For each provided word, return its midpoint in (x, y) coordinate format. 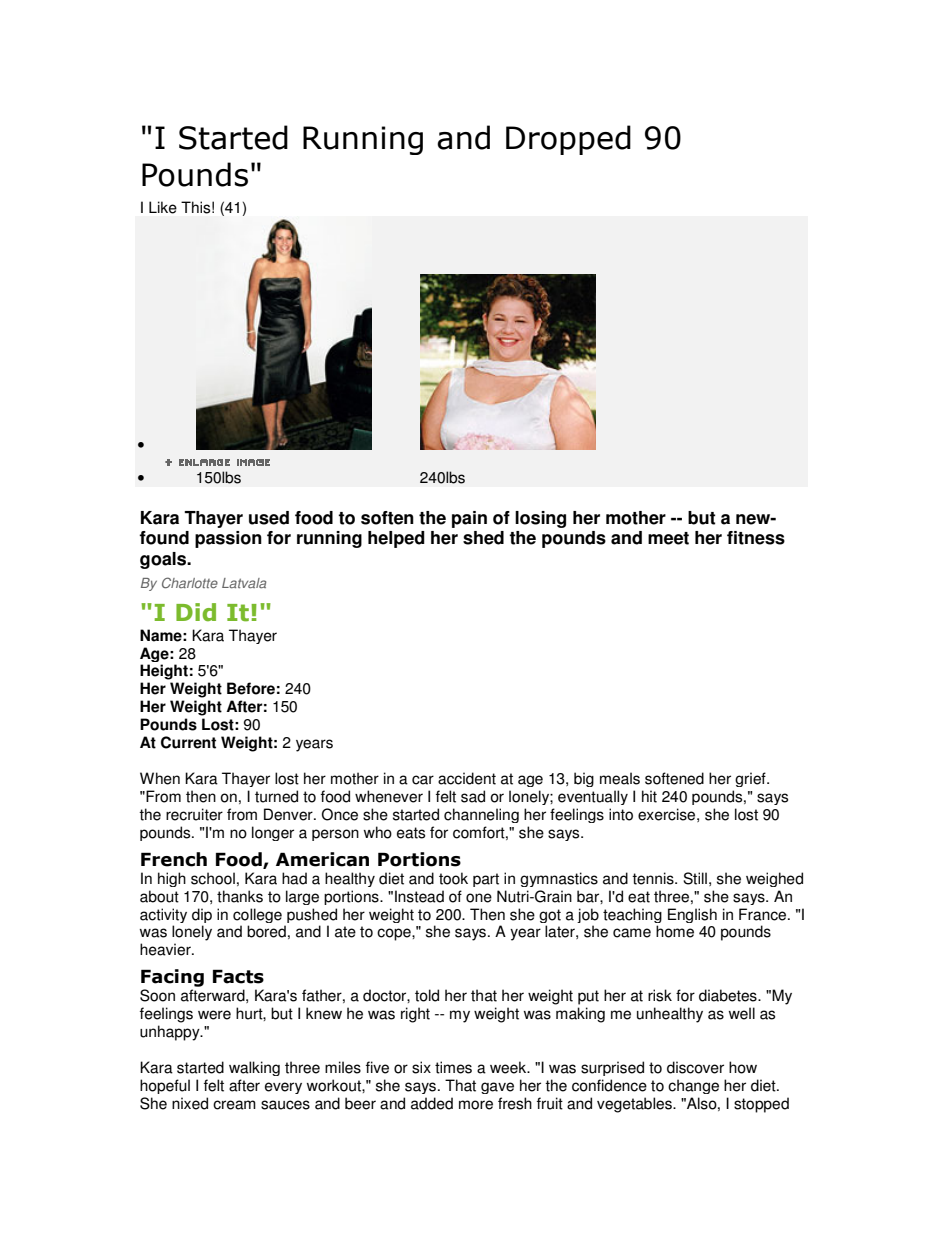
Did (196, 612)
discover (695, 1067)
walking (254, 1068)
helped (396, 539)
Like (163, 207)
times (453, 1067)
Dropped (568, 140)
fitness (756, 538)
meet (668, 538)
